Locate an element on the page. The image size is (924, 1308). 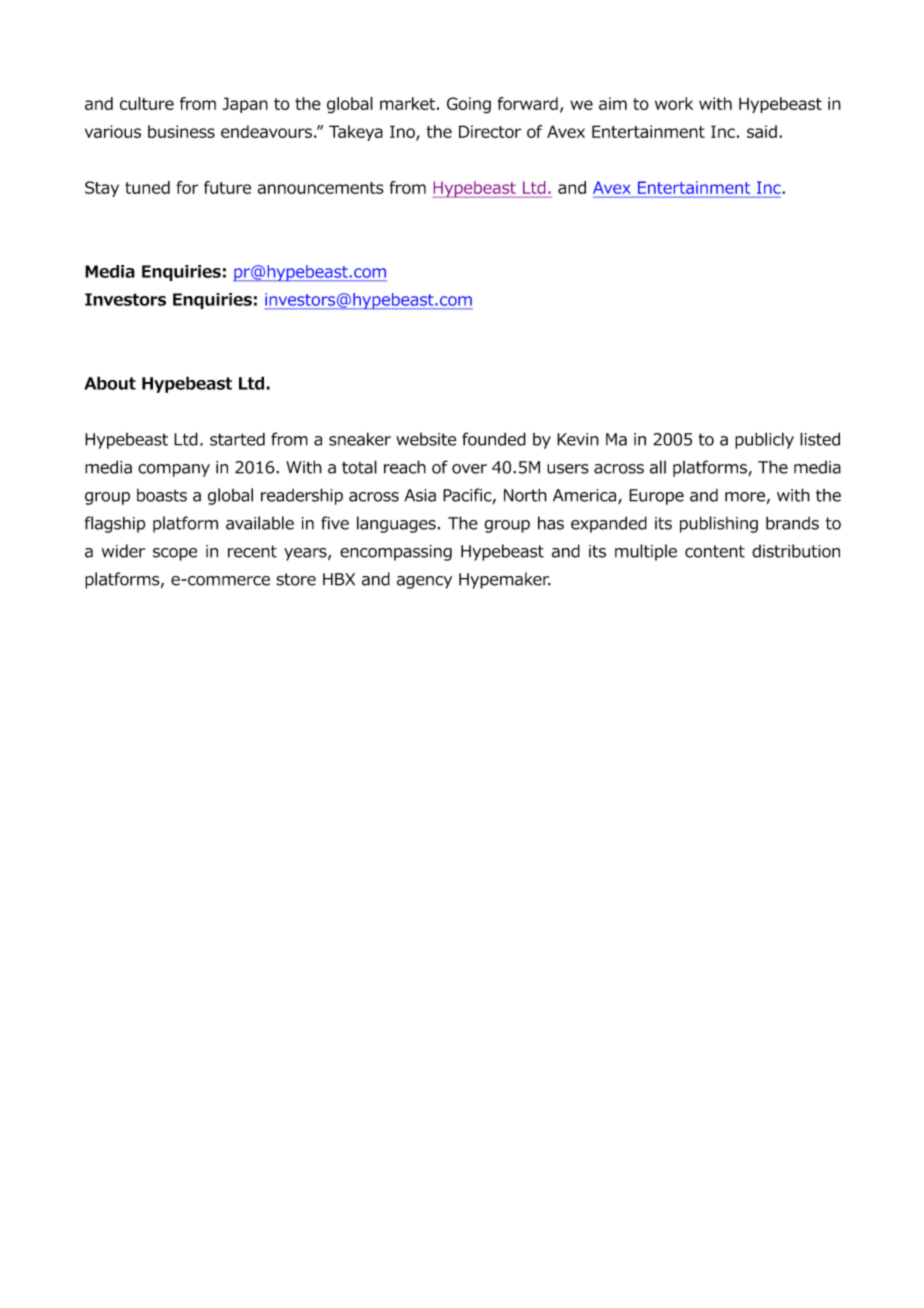
future is located at coordinates (227, 187).
